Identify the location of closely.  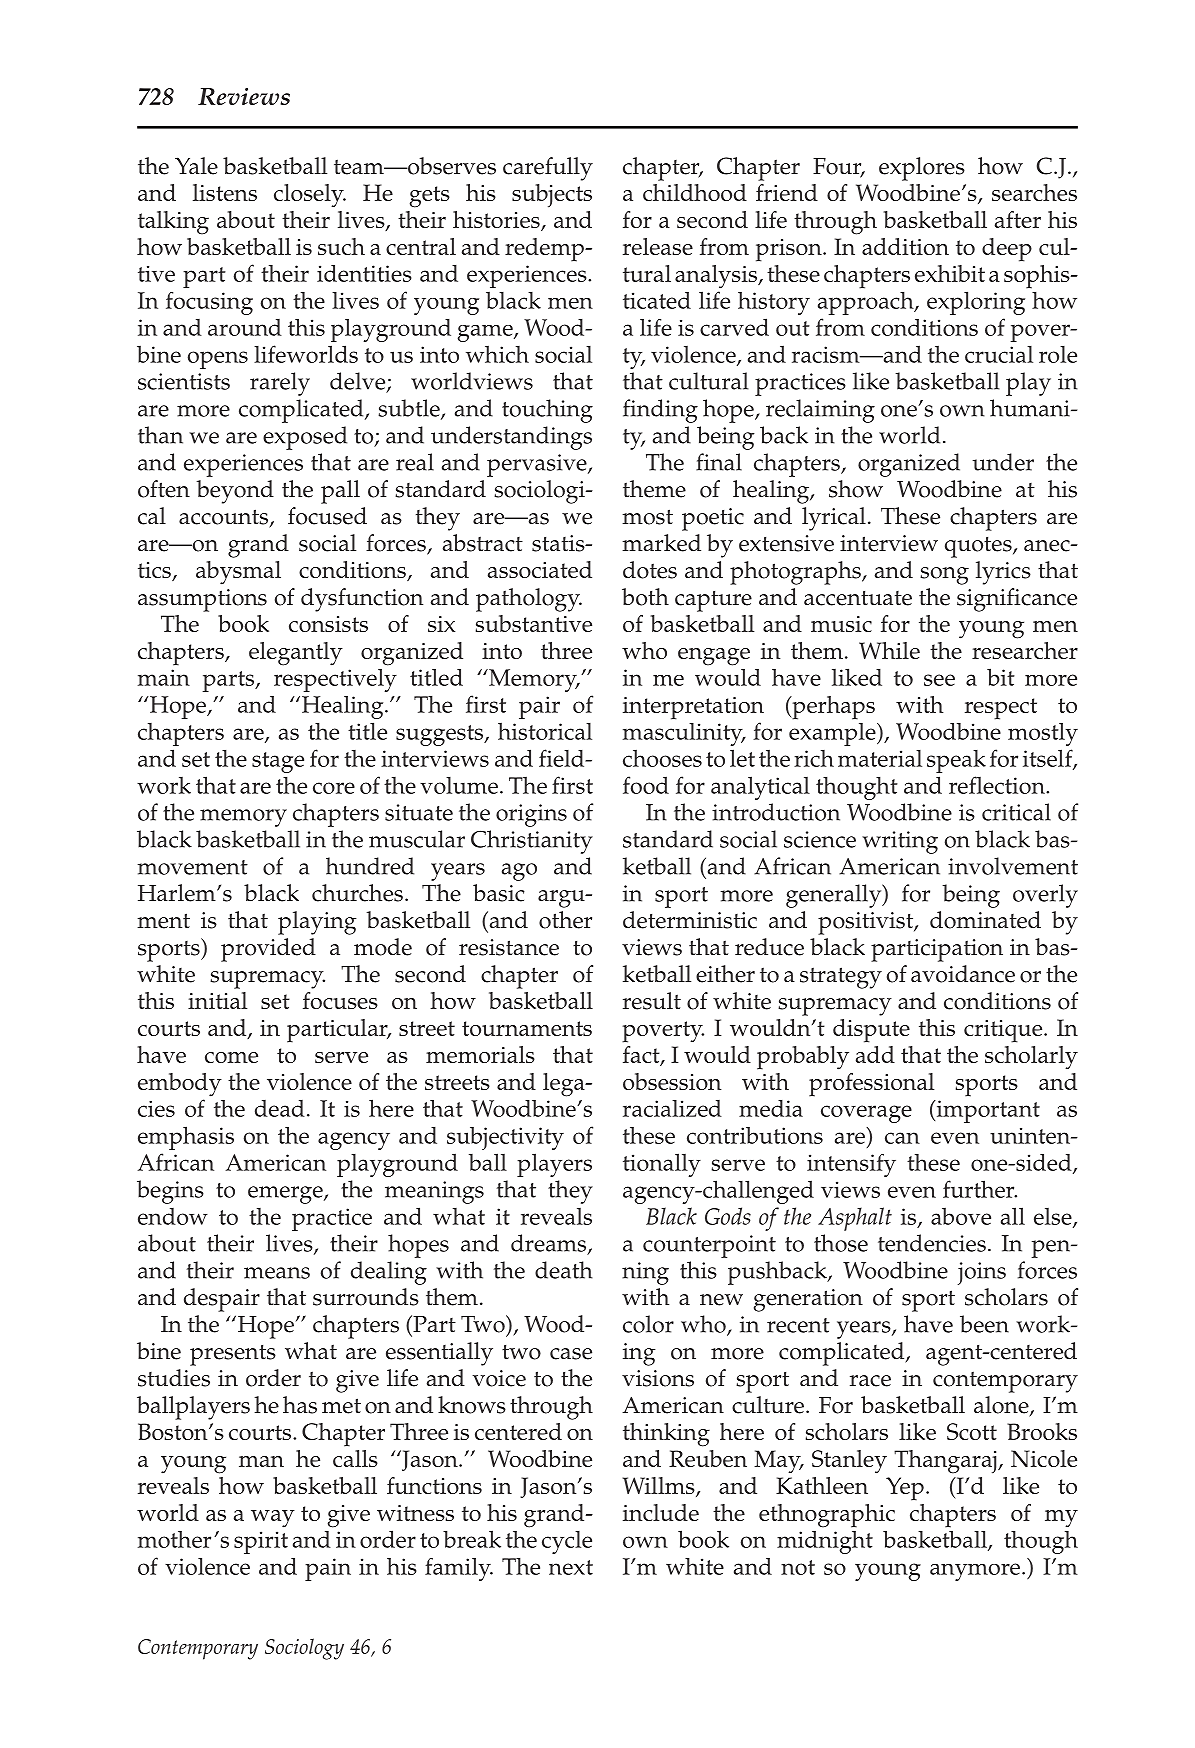
(310, 195).
